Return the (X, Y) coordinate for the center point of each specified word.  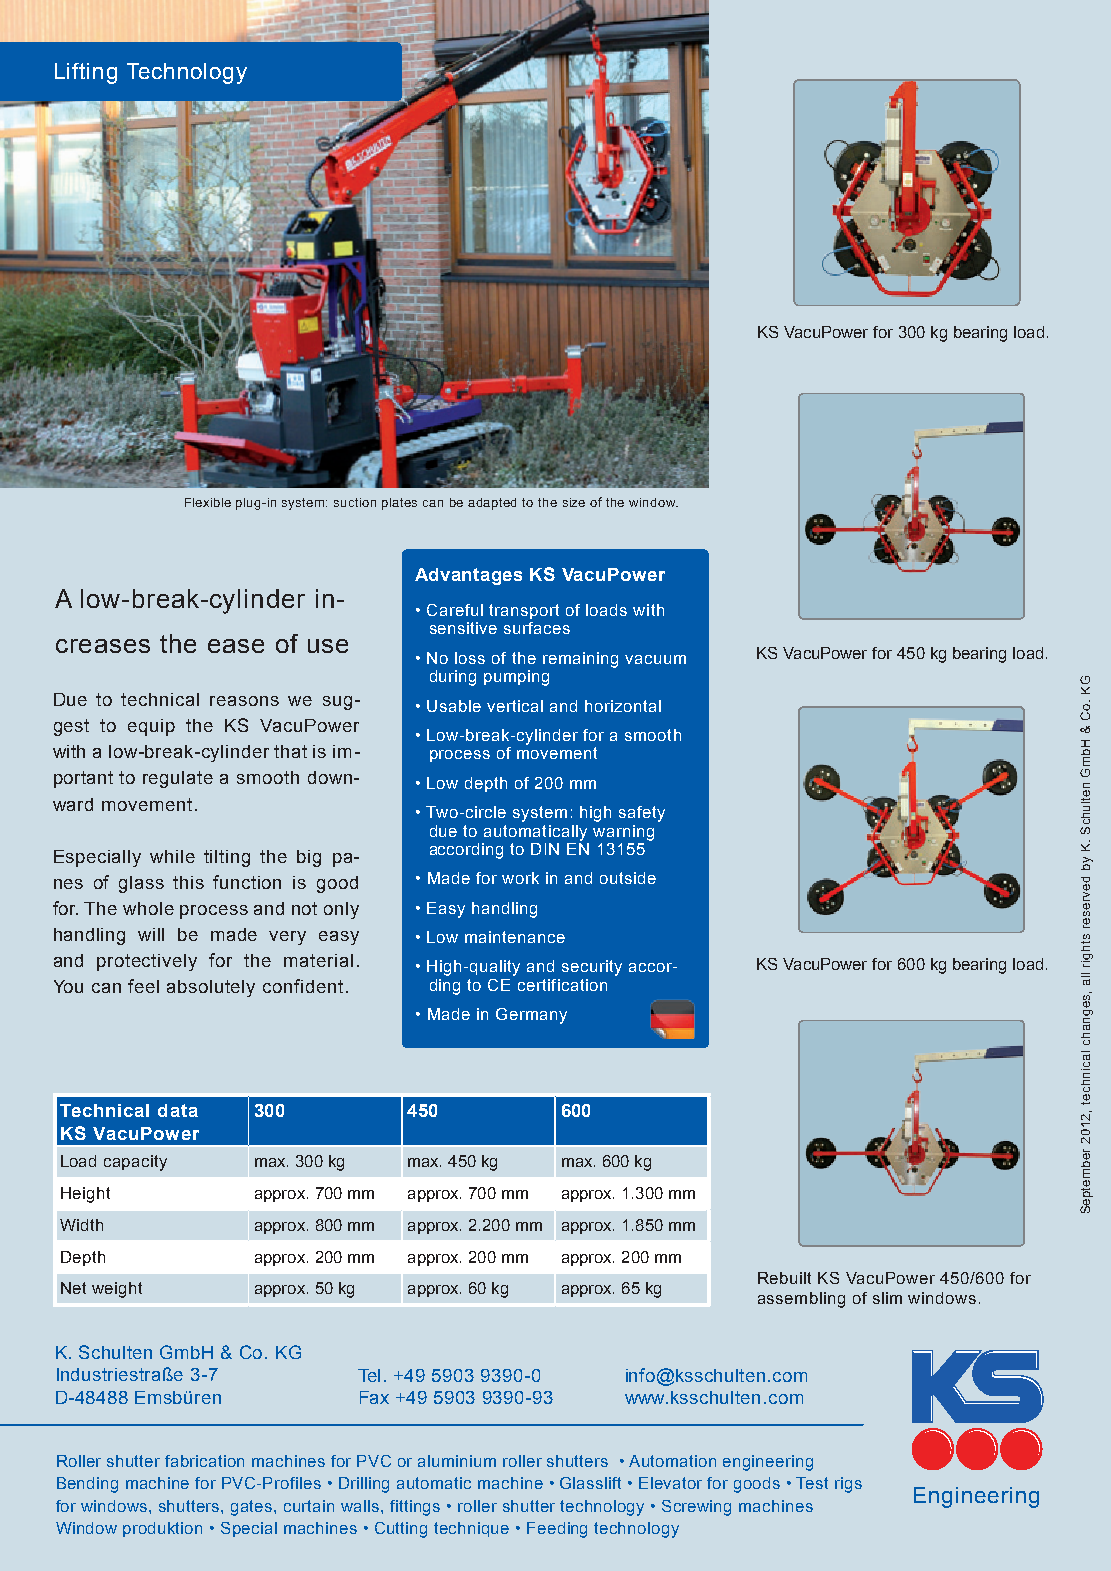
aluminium (457, 1461)
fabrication (204, 1461)
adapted (492, 504)
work (520, 878)
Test (812, 1483)
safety (642, 814)
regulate (178, 779)
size (574, 502)
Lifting (86, 73)
